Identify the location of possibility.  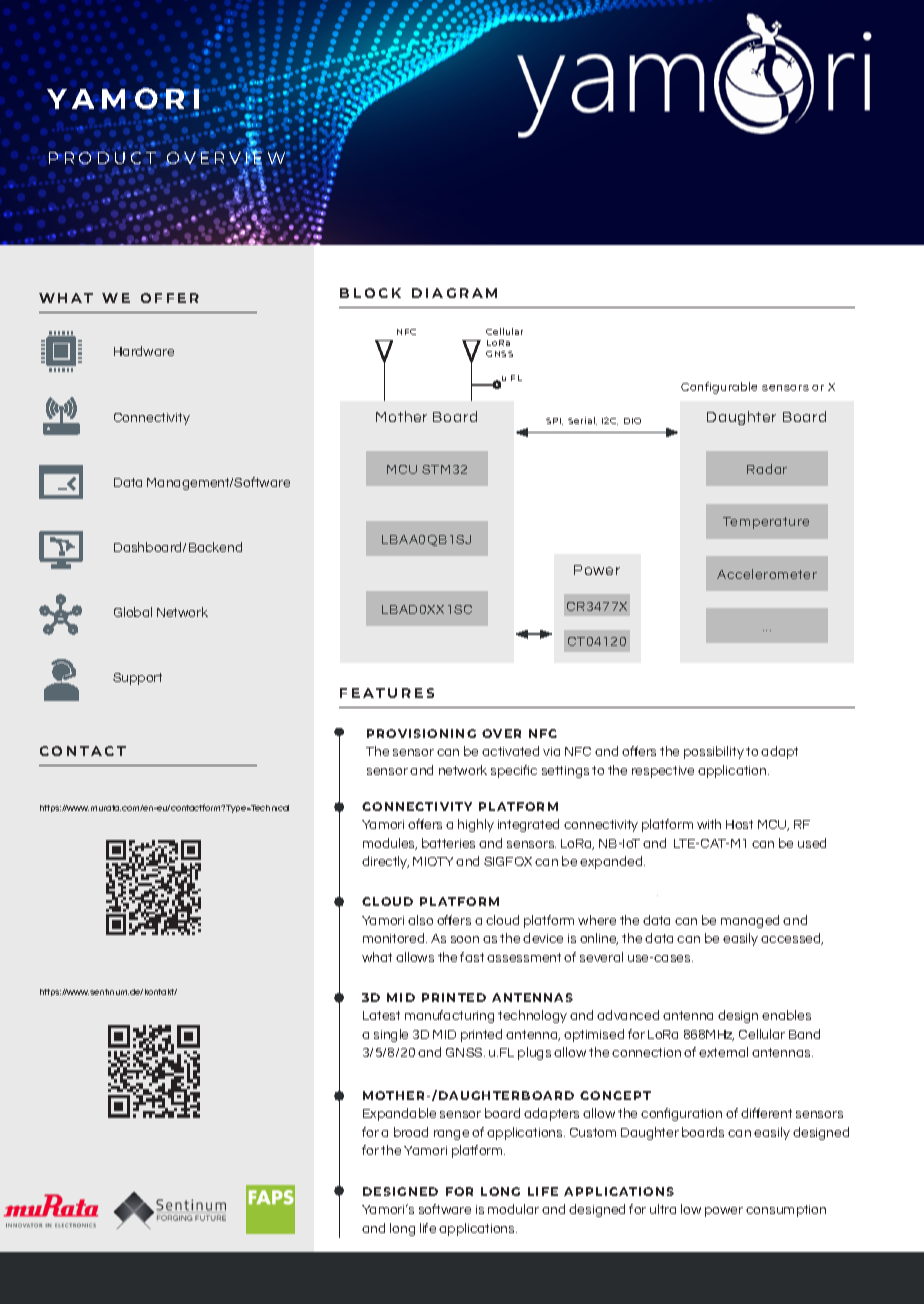
(714, 752).
